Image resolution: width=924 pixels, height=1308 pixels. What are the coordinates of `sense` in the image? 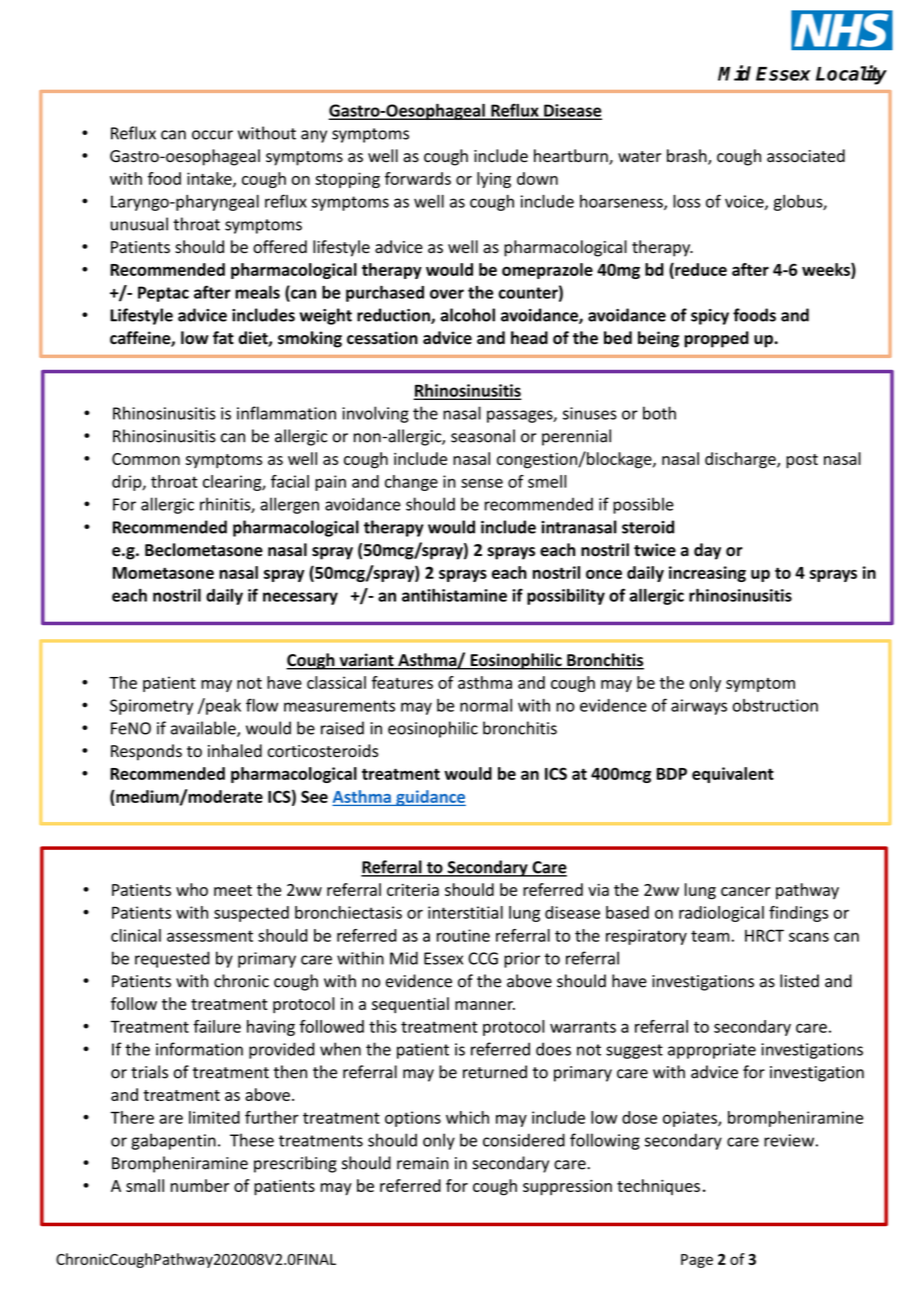 It's located at (482, 483).
